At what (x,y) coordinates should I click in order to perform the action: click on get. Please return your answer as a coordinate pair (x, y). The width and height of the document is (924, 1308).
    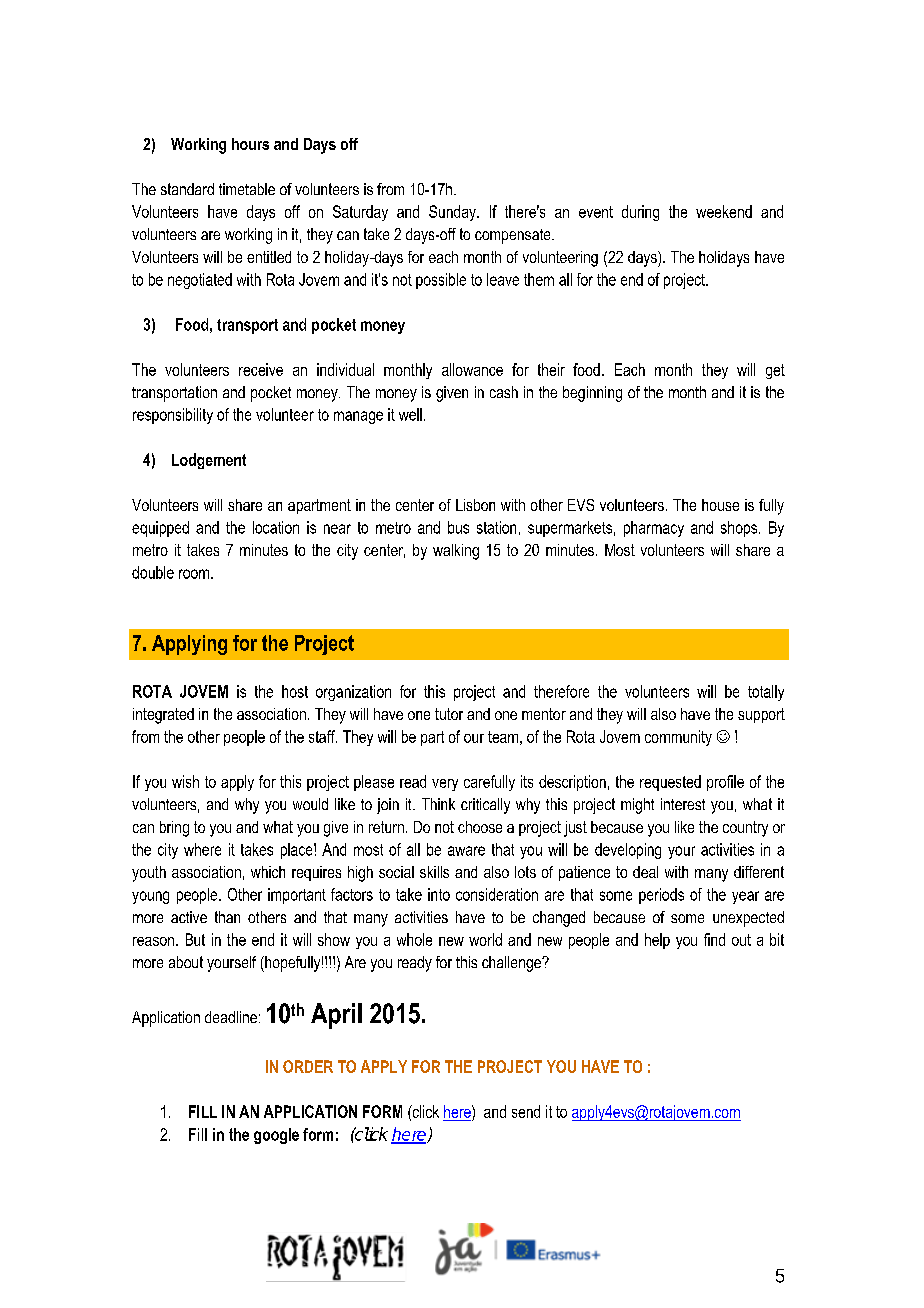
    Looking at the image, I should click on (775, 371).
